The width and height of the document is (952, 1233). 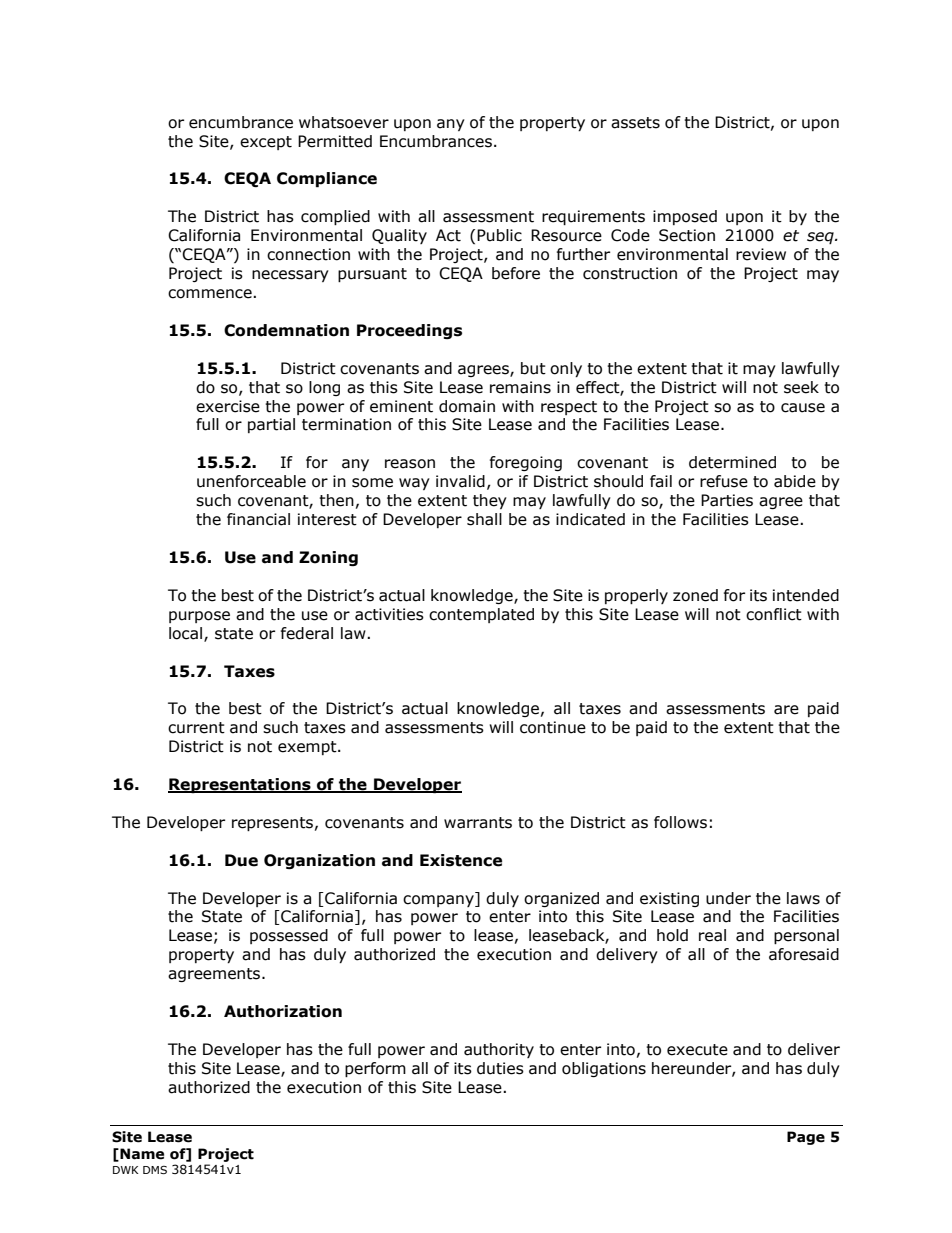 I want to click on contemplated, so click(x=481, y=615).
